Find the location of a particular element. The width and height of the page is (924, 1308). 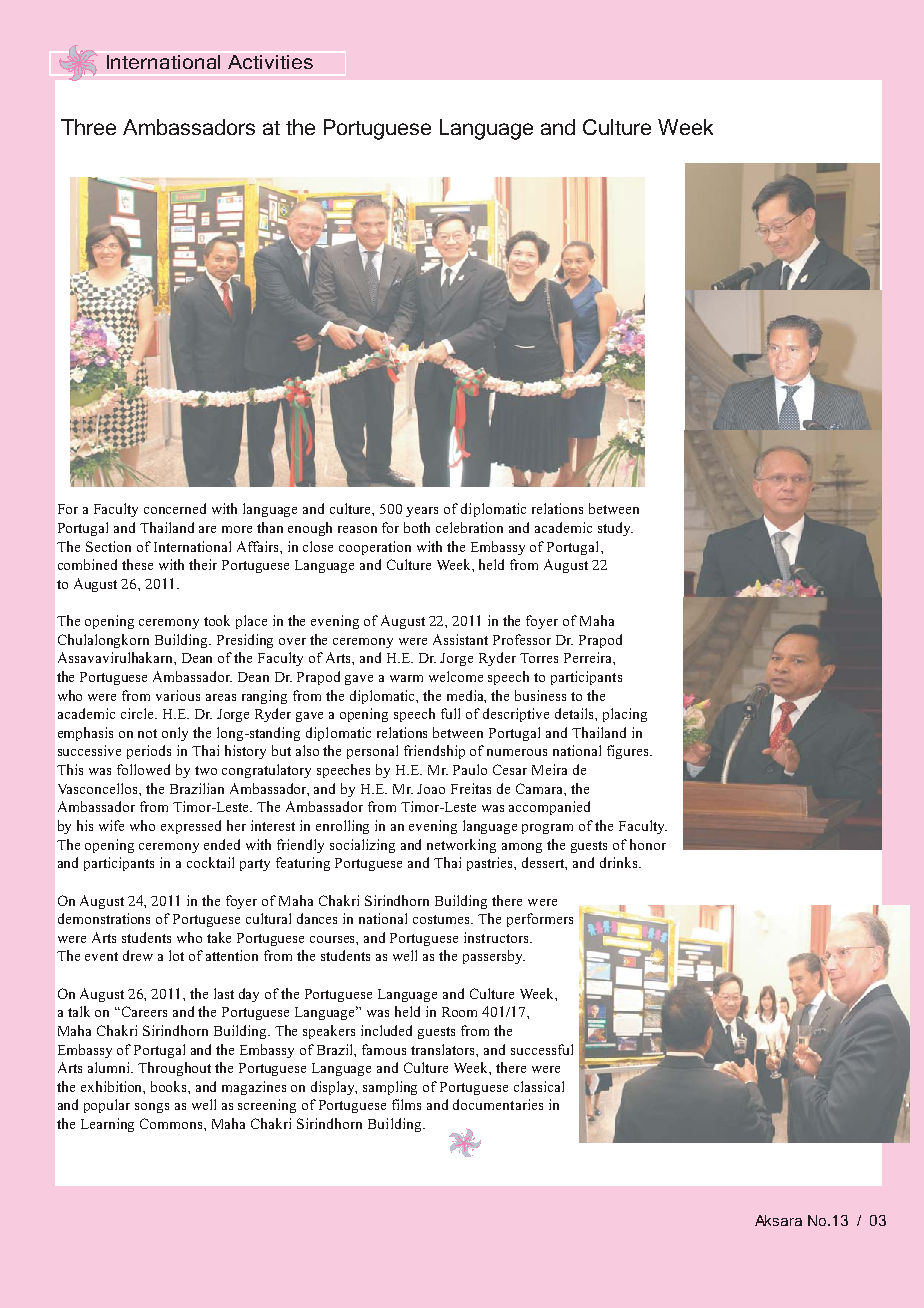

celebration is located at coordinates (469, 527).
